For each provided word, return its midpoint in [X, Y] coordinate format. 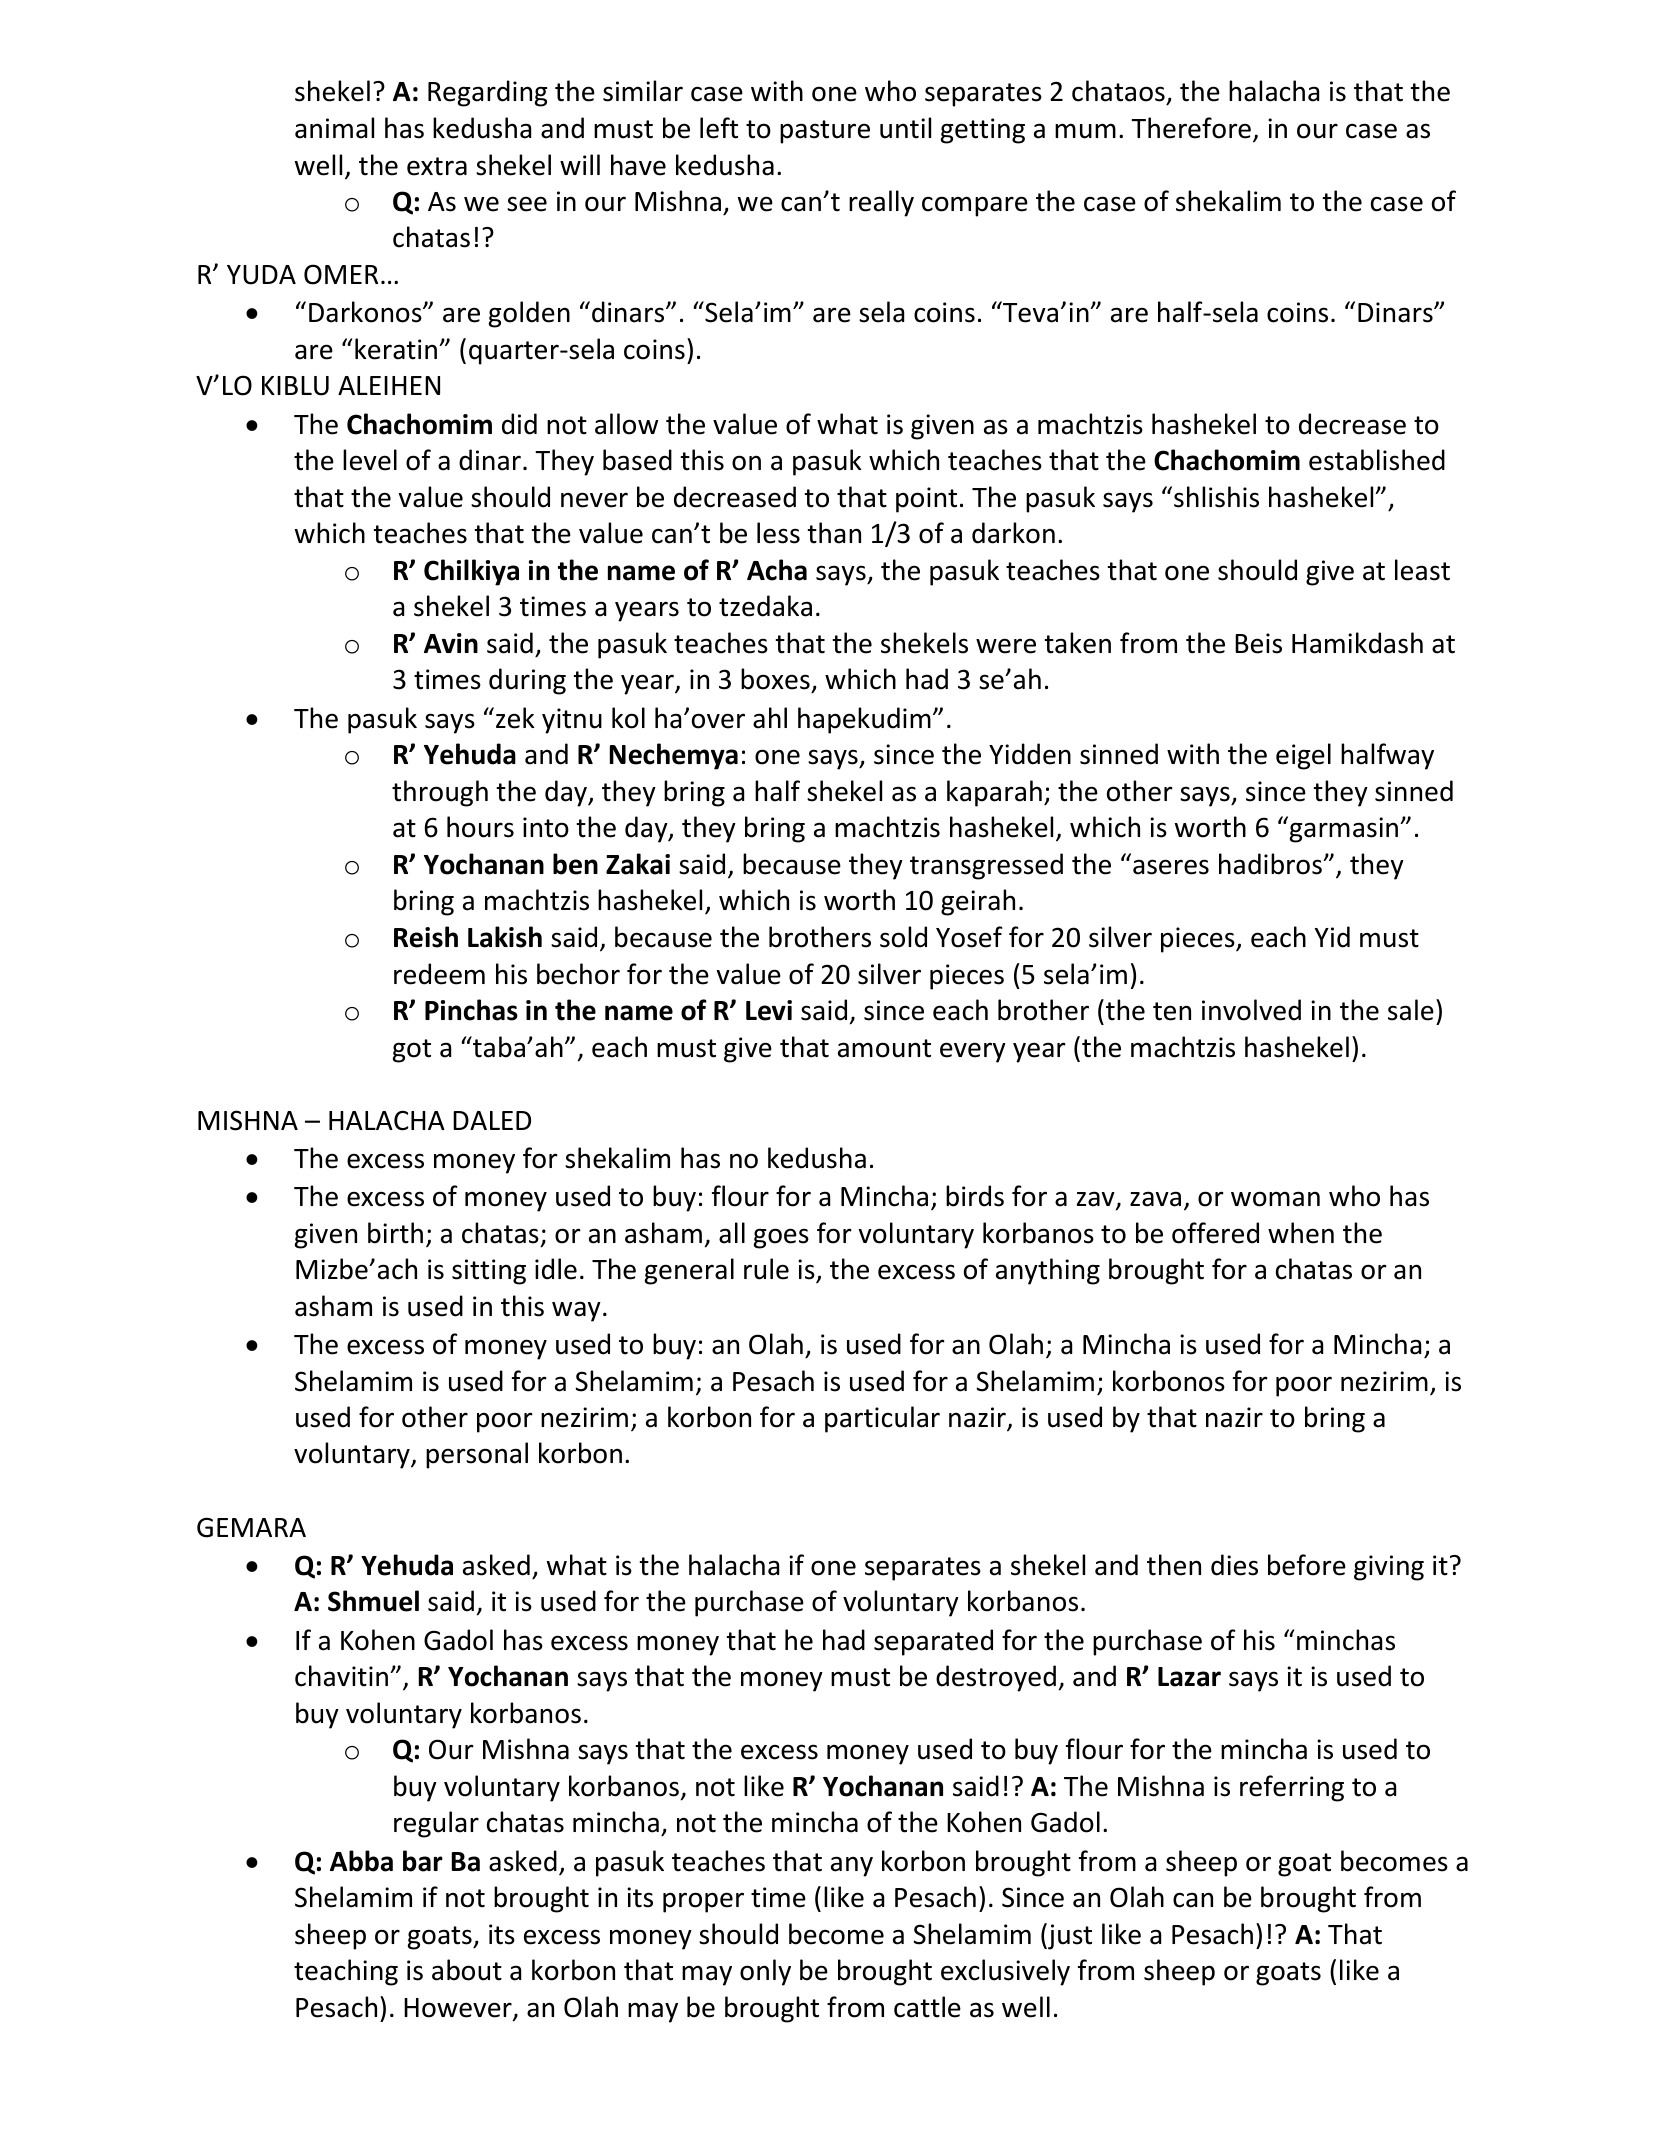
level [370, 460]
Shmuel [373, 1601]
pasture [825, 132]
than [834, 533]
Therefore [1191, 128]
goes [781, 1238]
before [1307, 1565]
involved [1251, 1010]
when [1301, 1233]
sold [903, 937]
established [1377, 460]
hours [480, 827]
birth [395, 1233]
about [467, 1970]
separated [933, 1642]
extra [437, 166]
